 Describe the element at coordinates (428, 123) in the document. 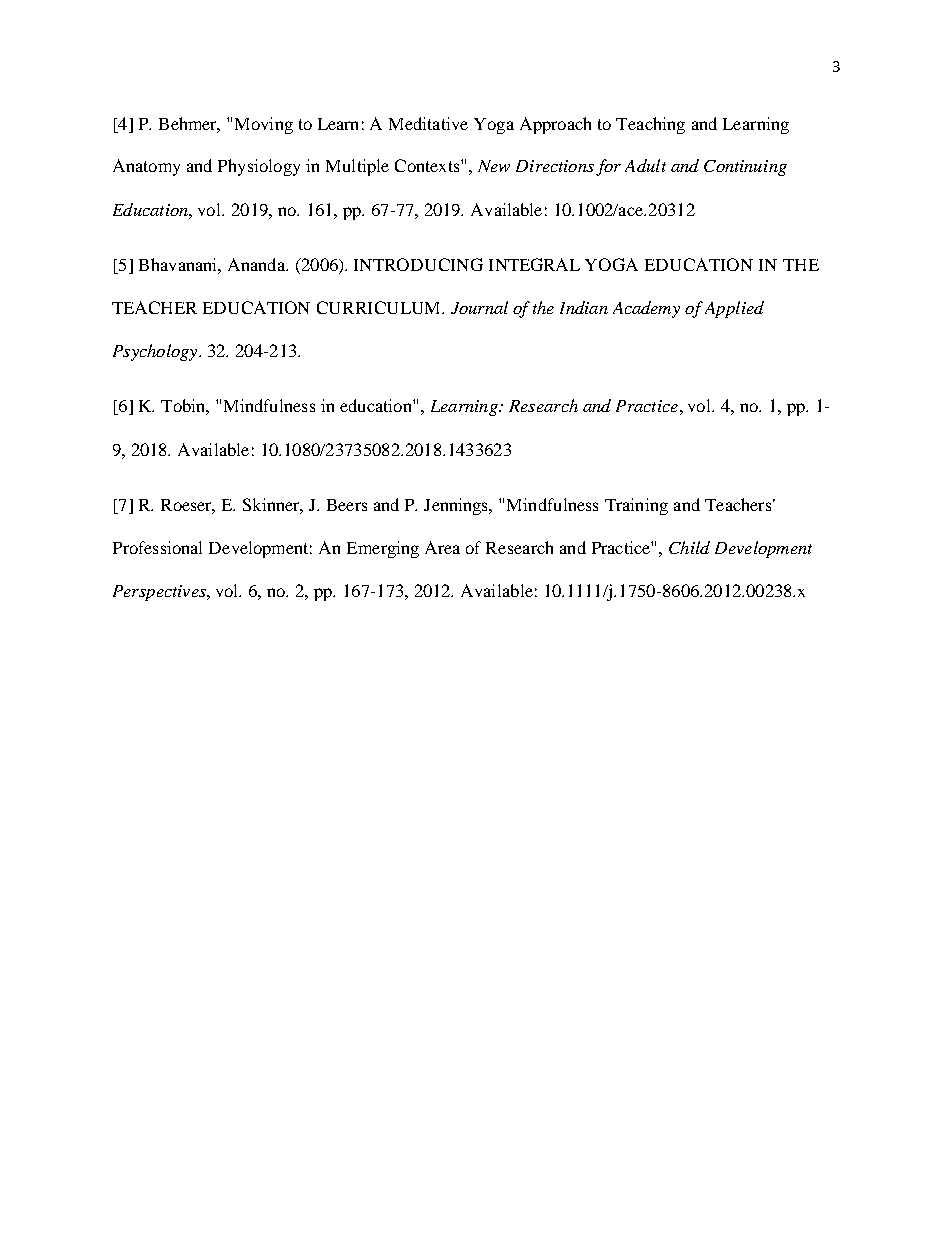

I see `Meditative` at that location.
